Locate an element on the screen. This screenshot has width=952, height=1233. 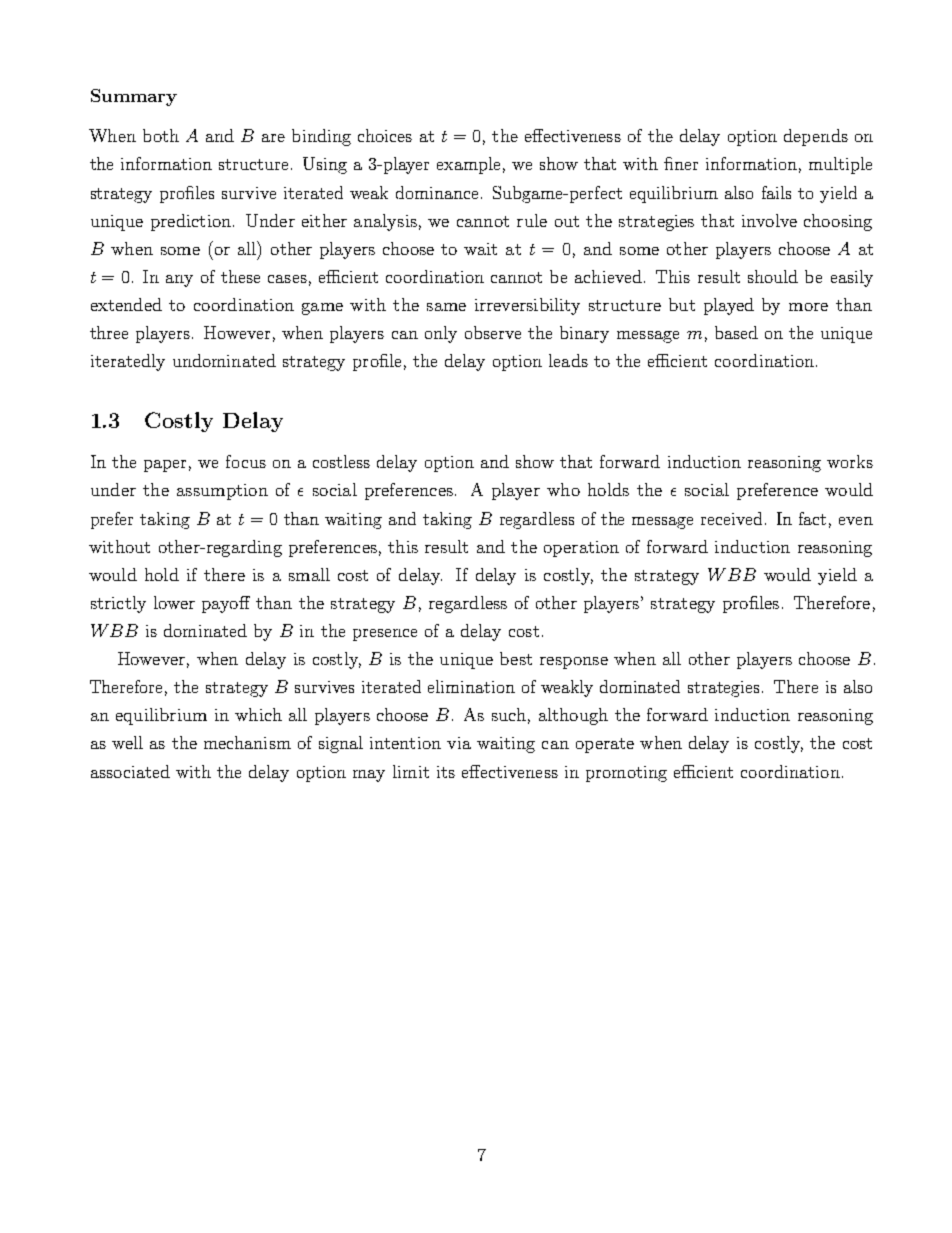
presence is located at coordinates (385, 635).
